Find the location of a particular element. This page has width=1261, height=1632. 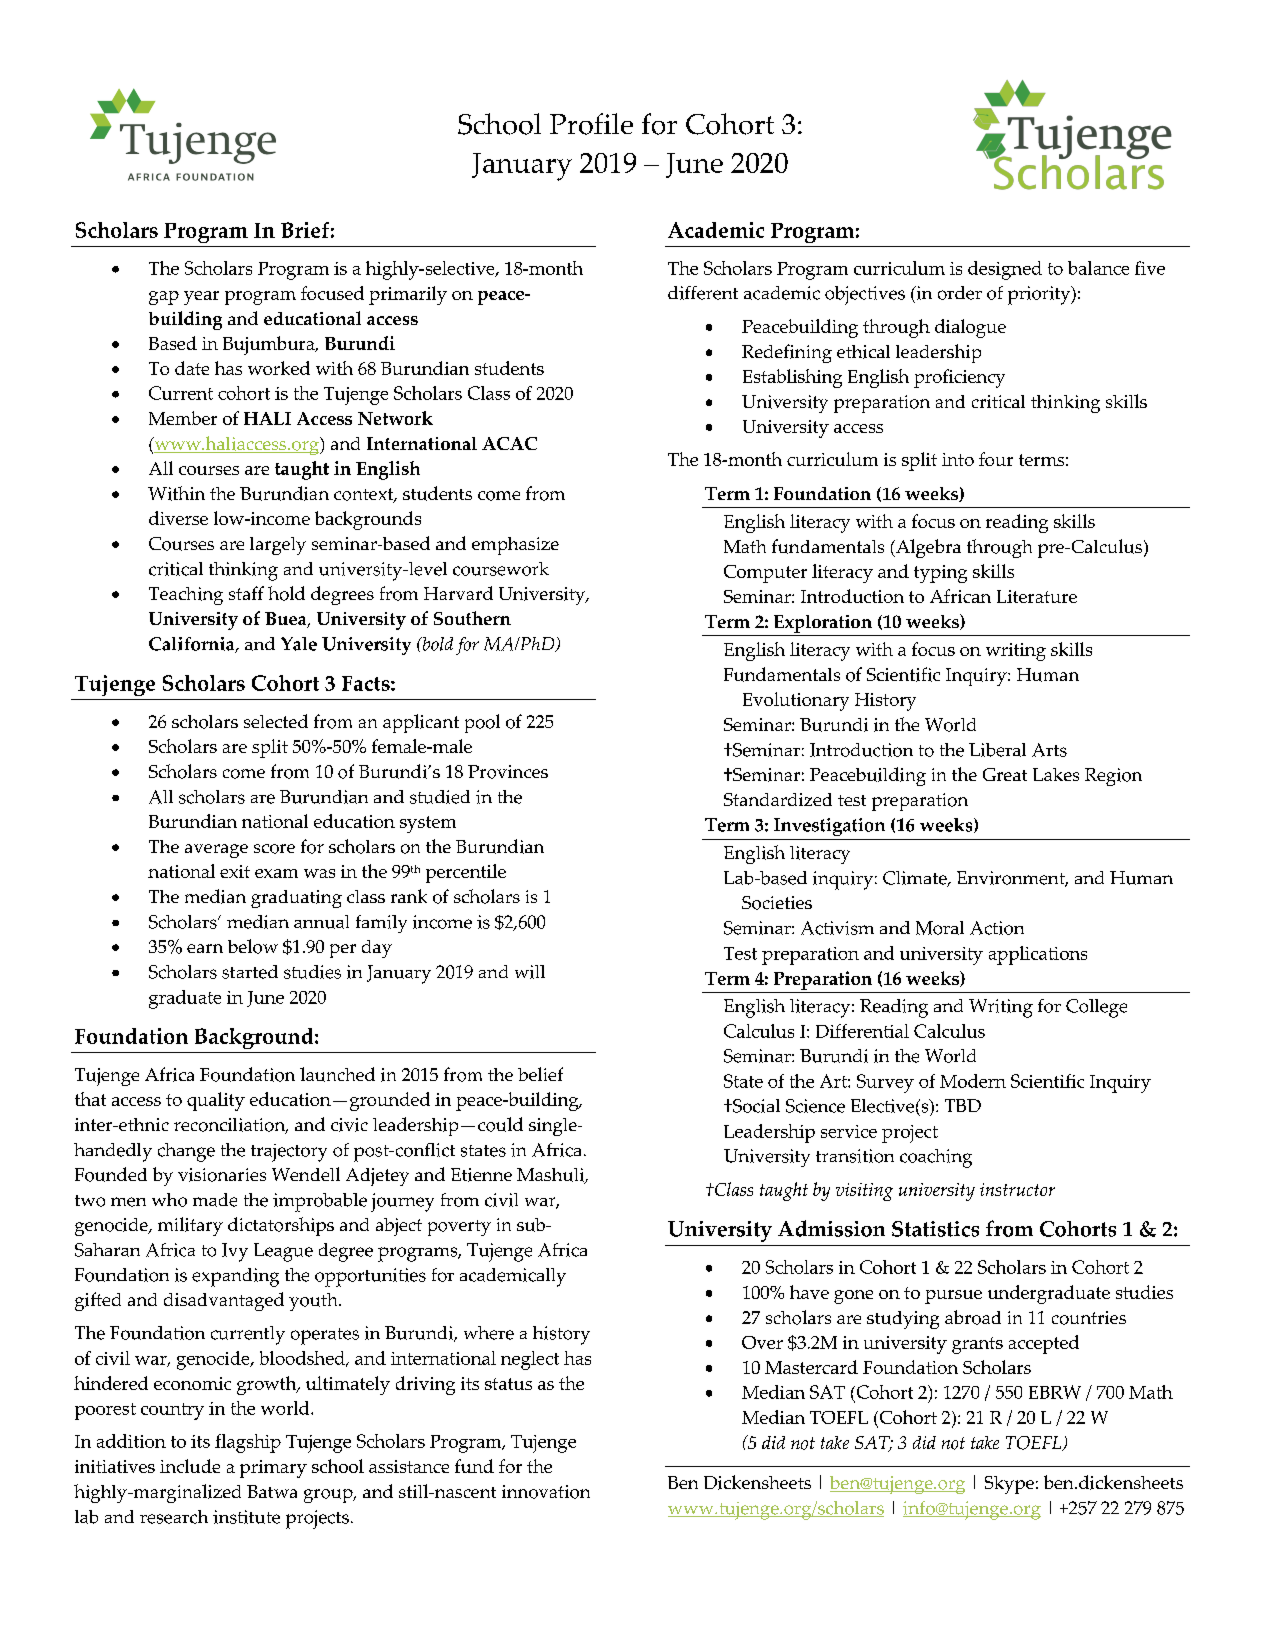

innovation is located at coordinates (546, 1492).
